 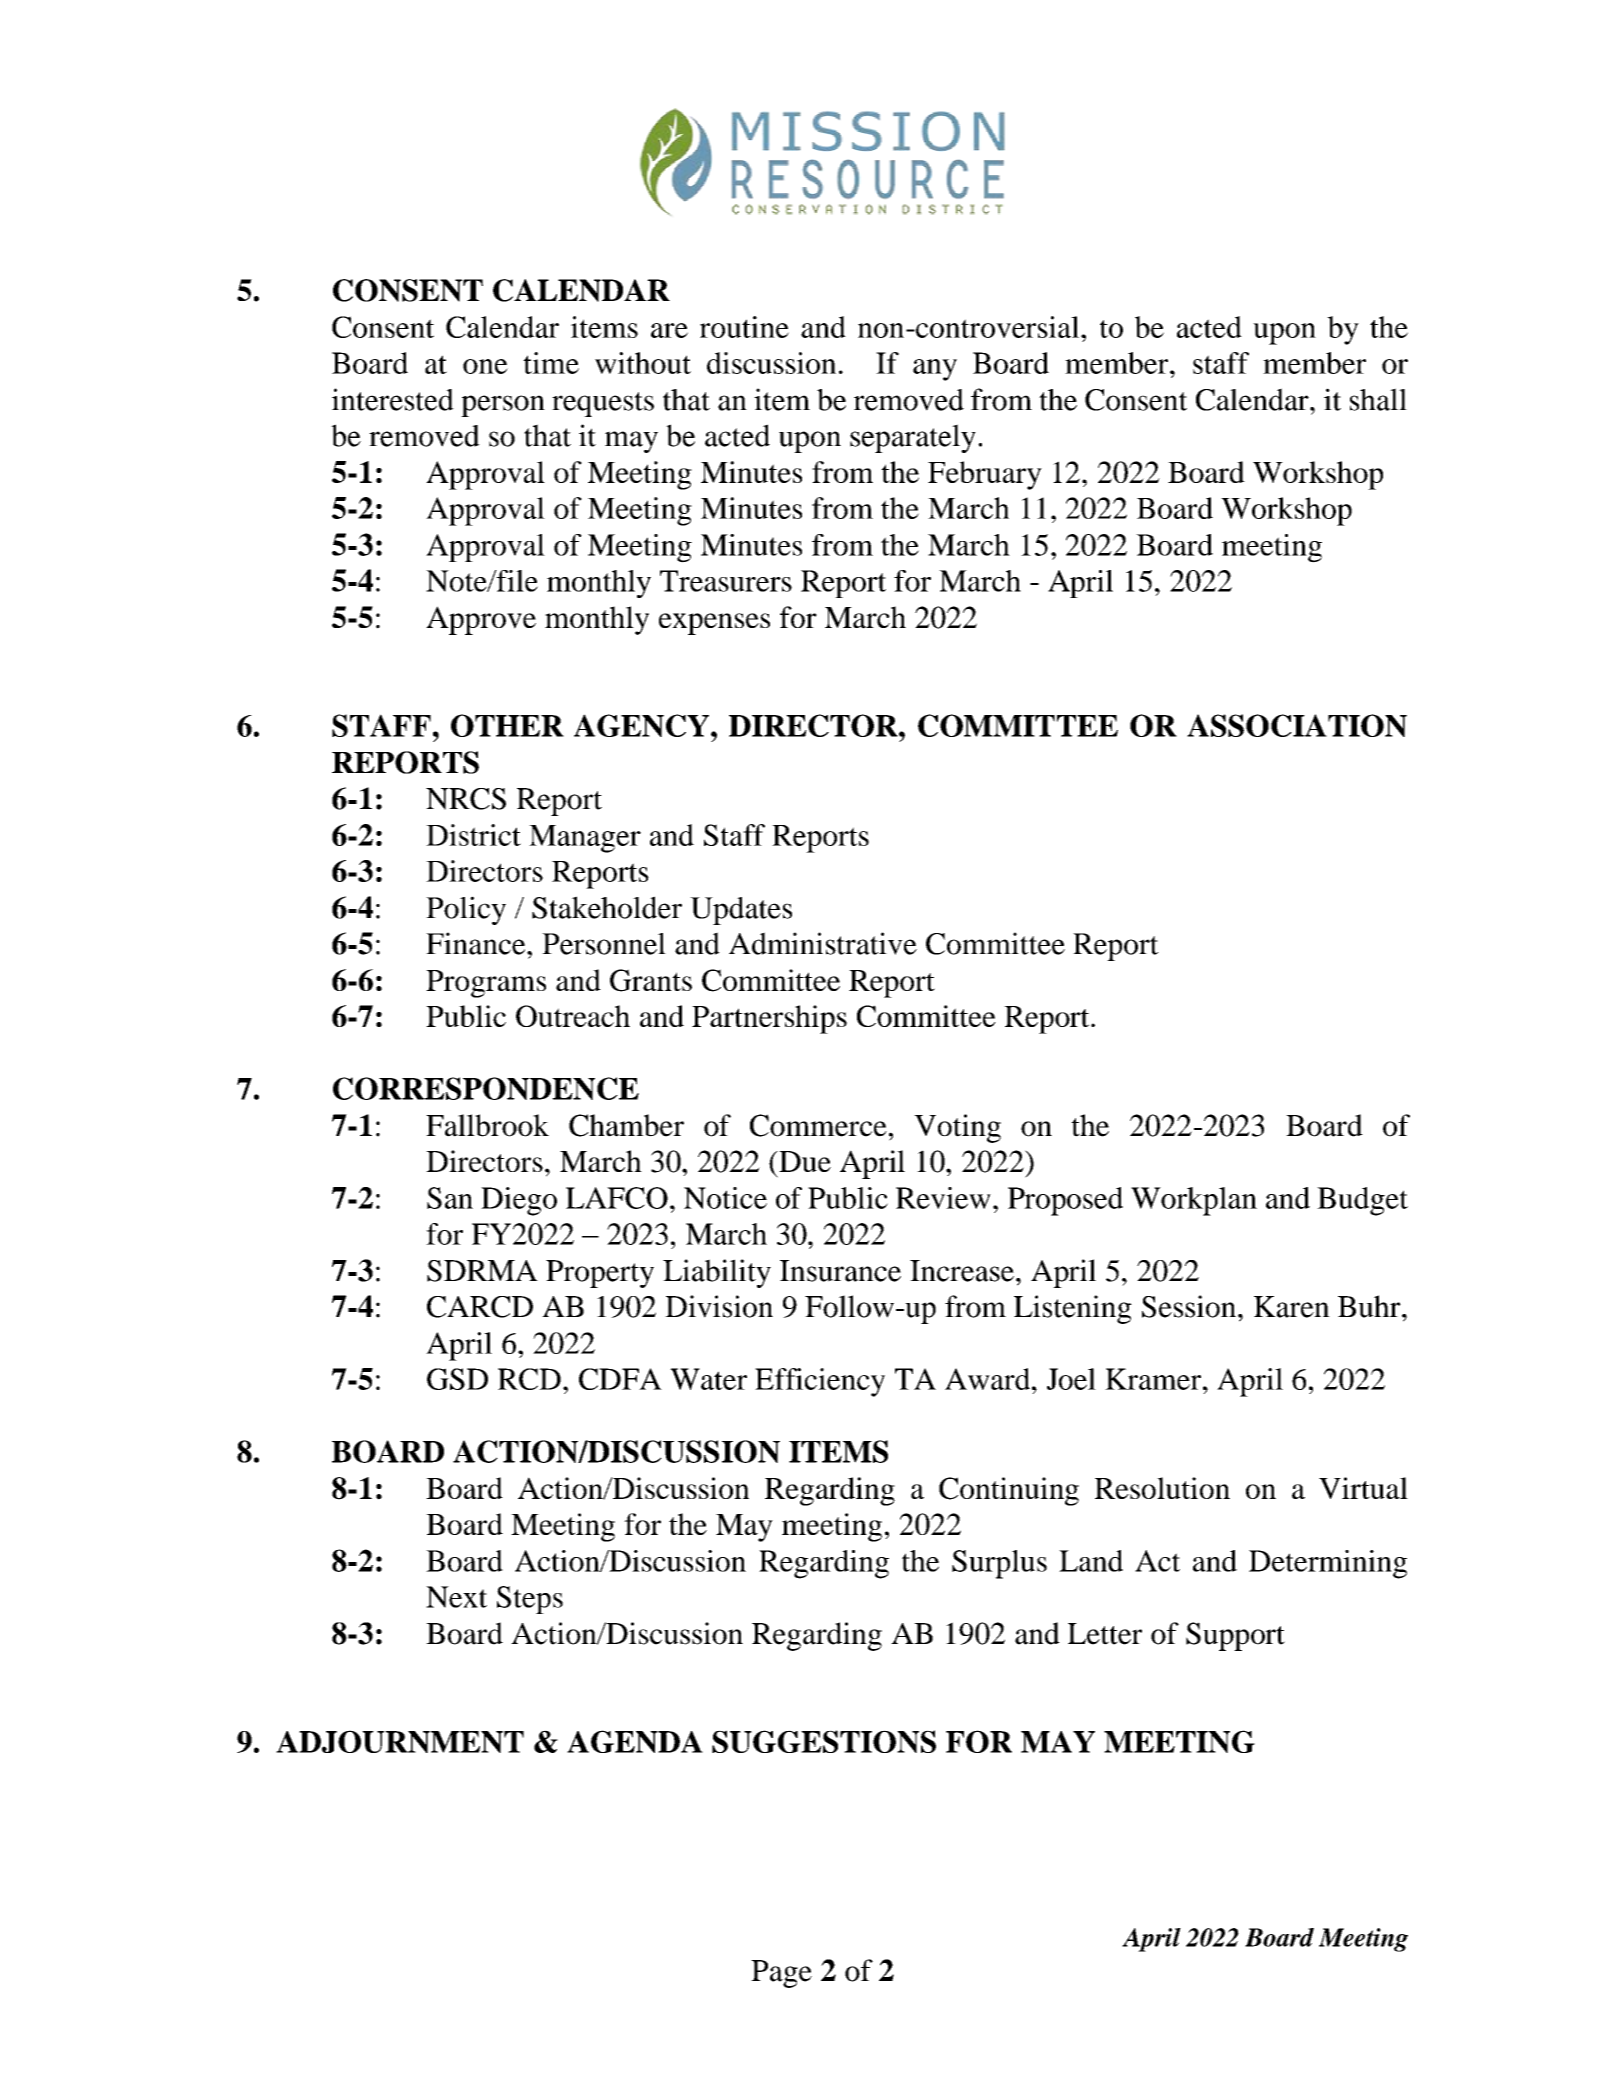 I want to click on one, so click(x=485, y=366).
